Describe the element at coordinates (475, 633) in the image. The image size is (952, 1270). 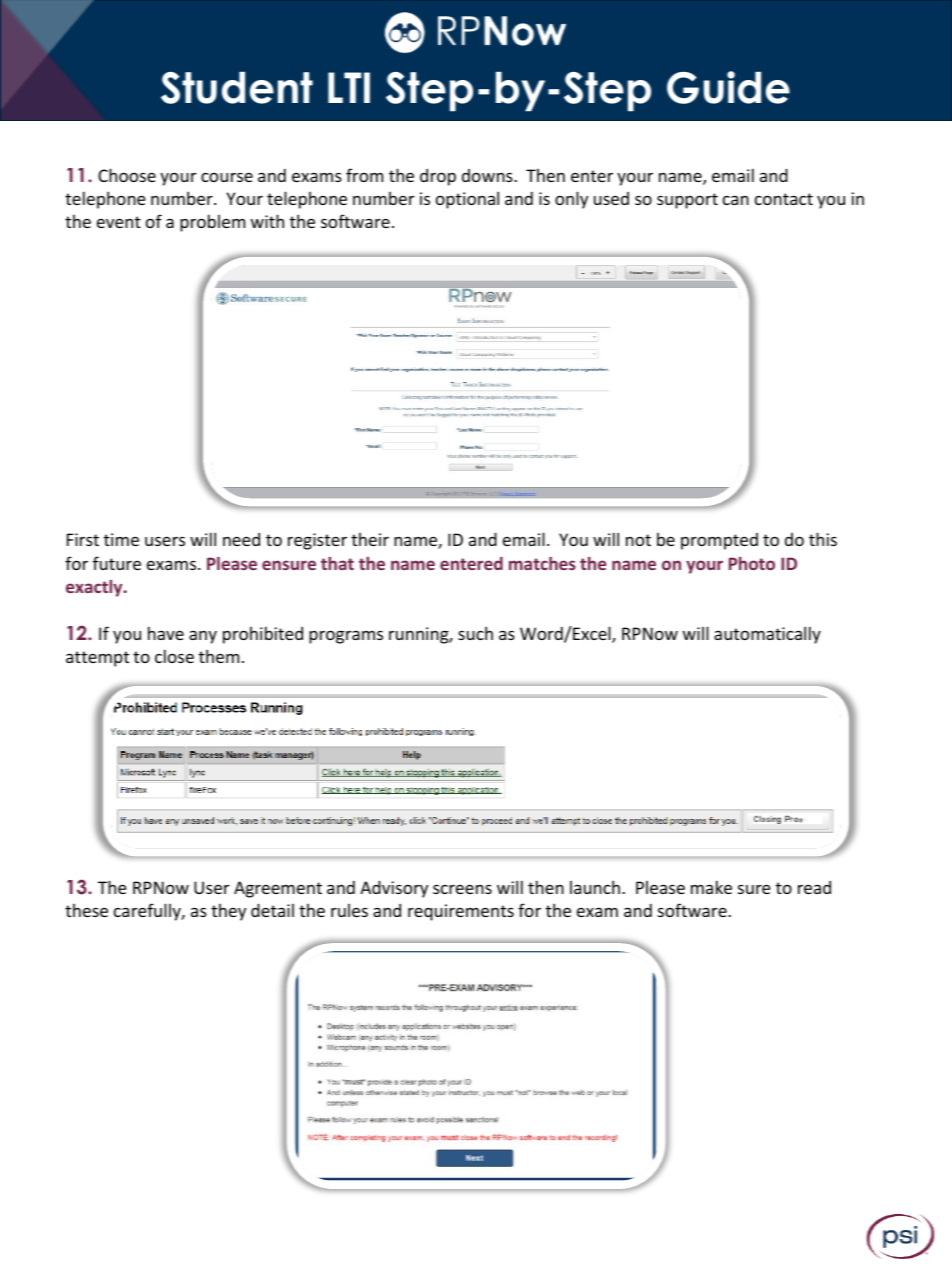
I see `such` at that location.
